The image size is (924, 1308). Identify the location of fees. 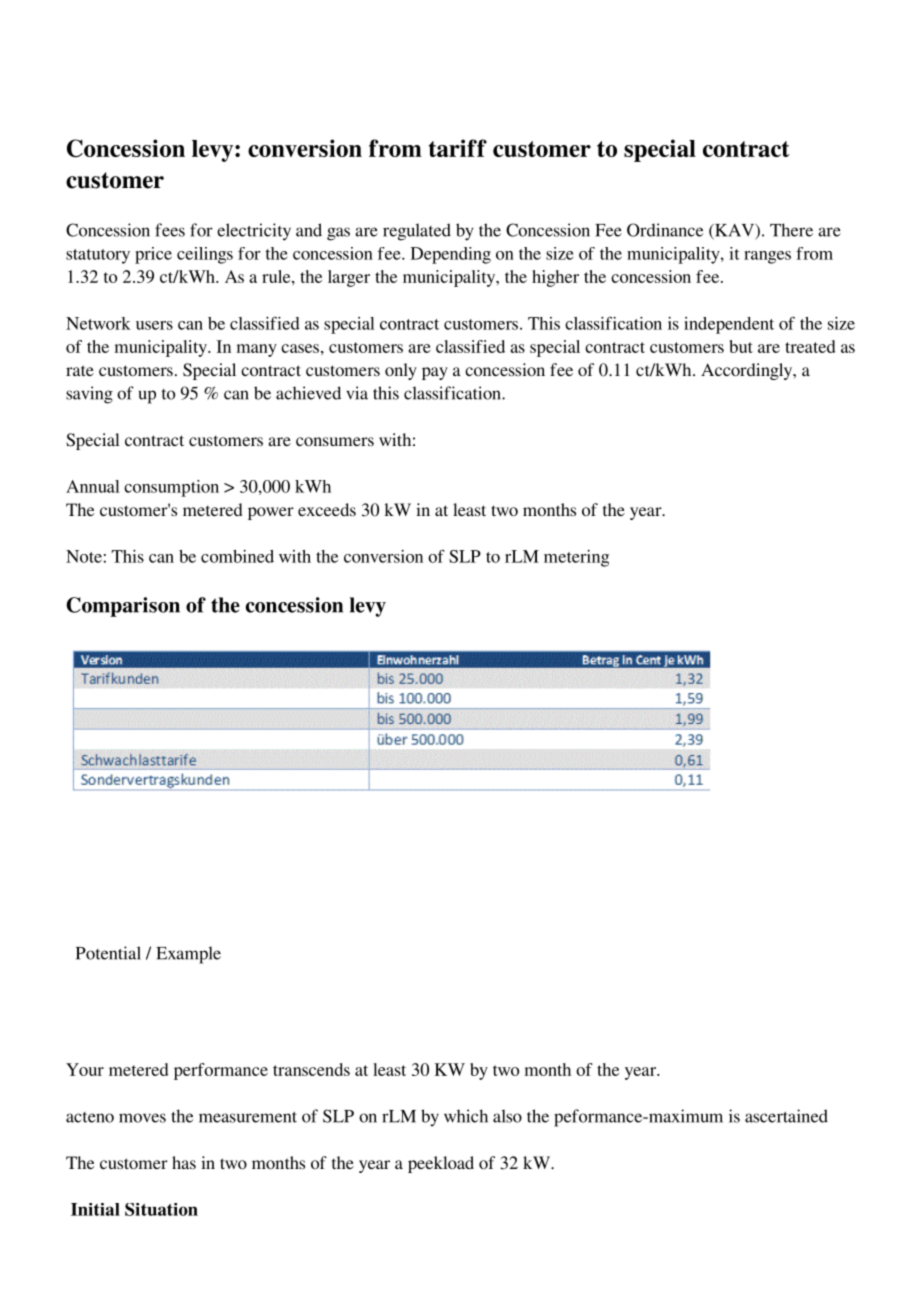
(170, 230).
